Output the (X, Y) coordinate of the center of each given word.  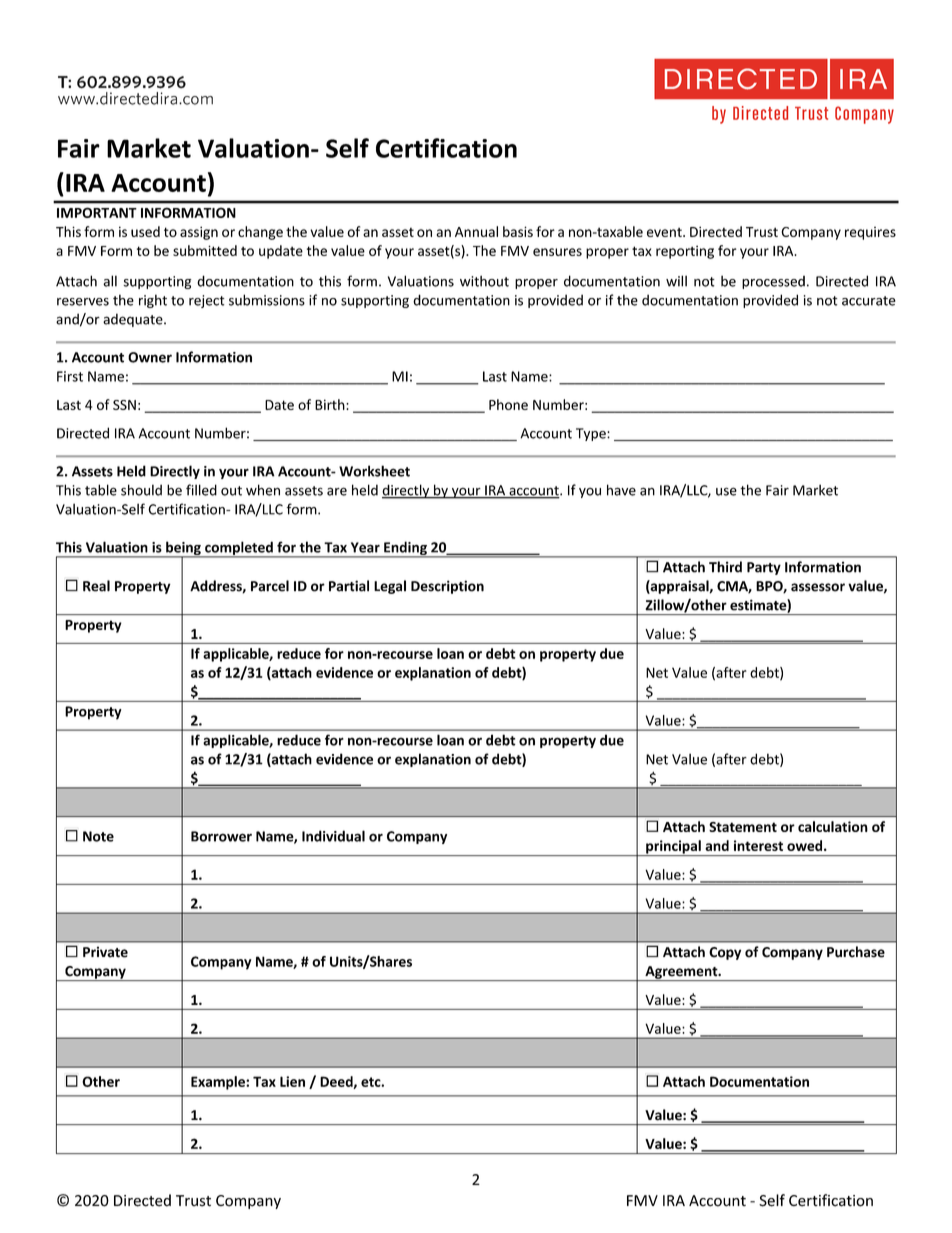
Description (447, 587)
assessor (818, 587)
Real (96, 586)
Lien (292, 1081)
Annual (476, 231)
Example (219, 1083)
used (145, 231)
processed (773, 282)
